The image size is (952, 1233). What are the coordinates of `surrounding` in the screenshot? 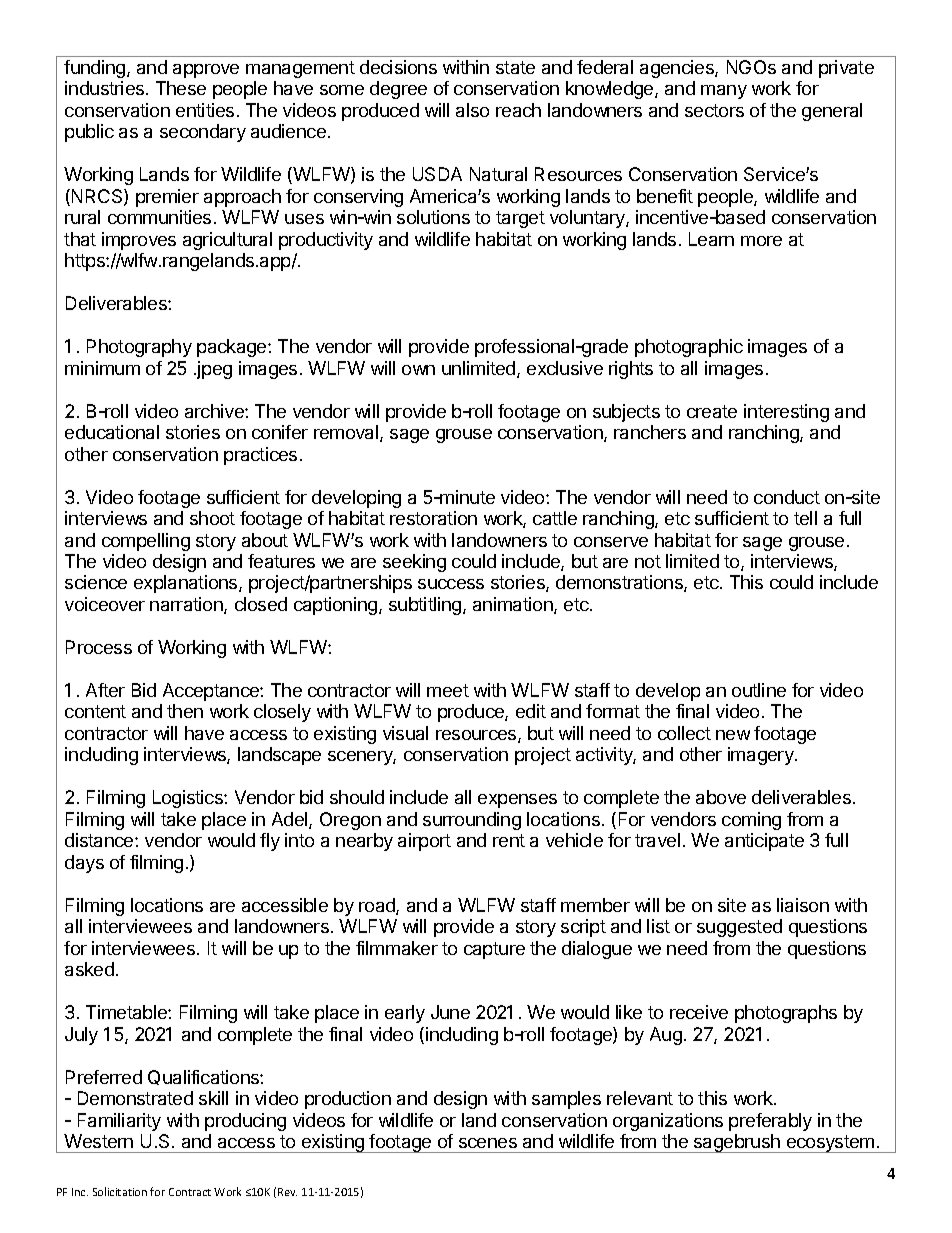 It's located at (472, 821).
